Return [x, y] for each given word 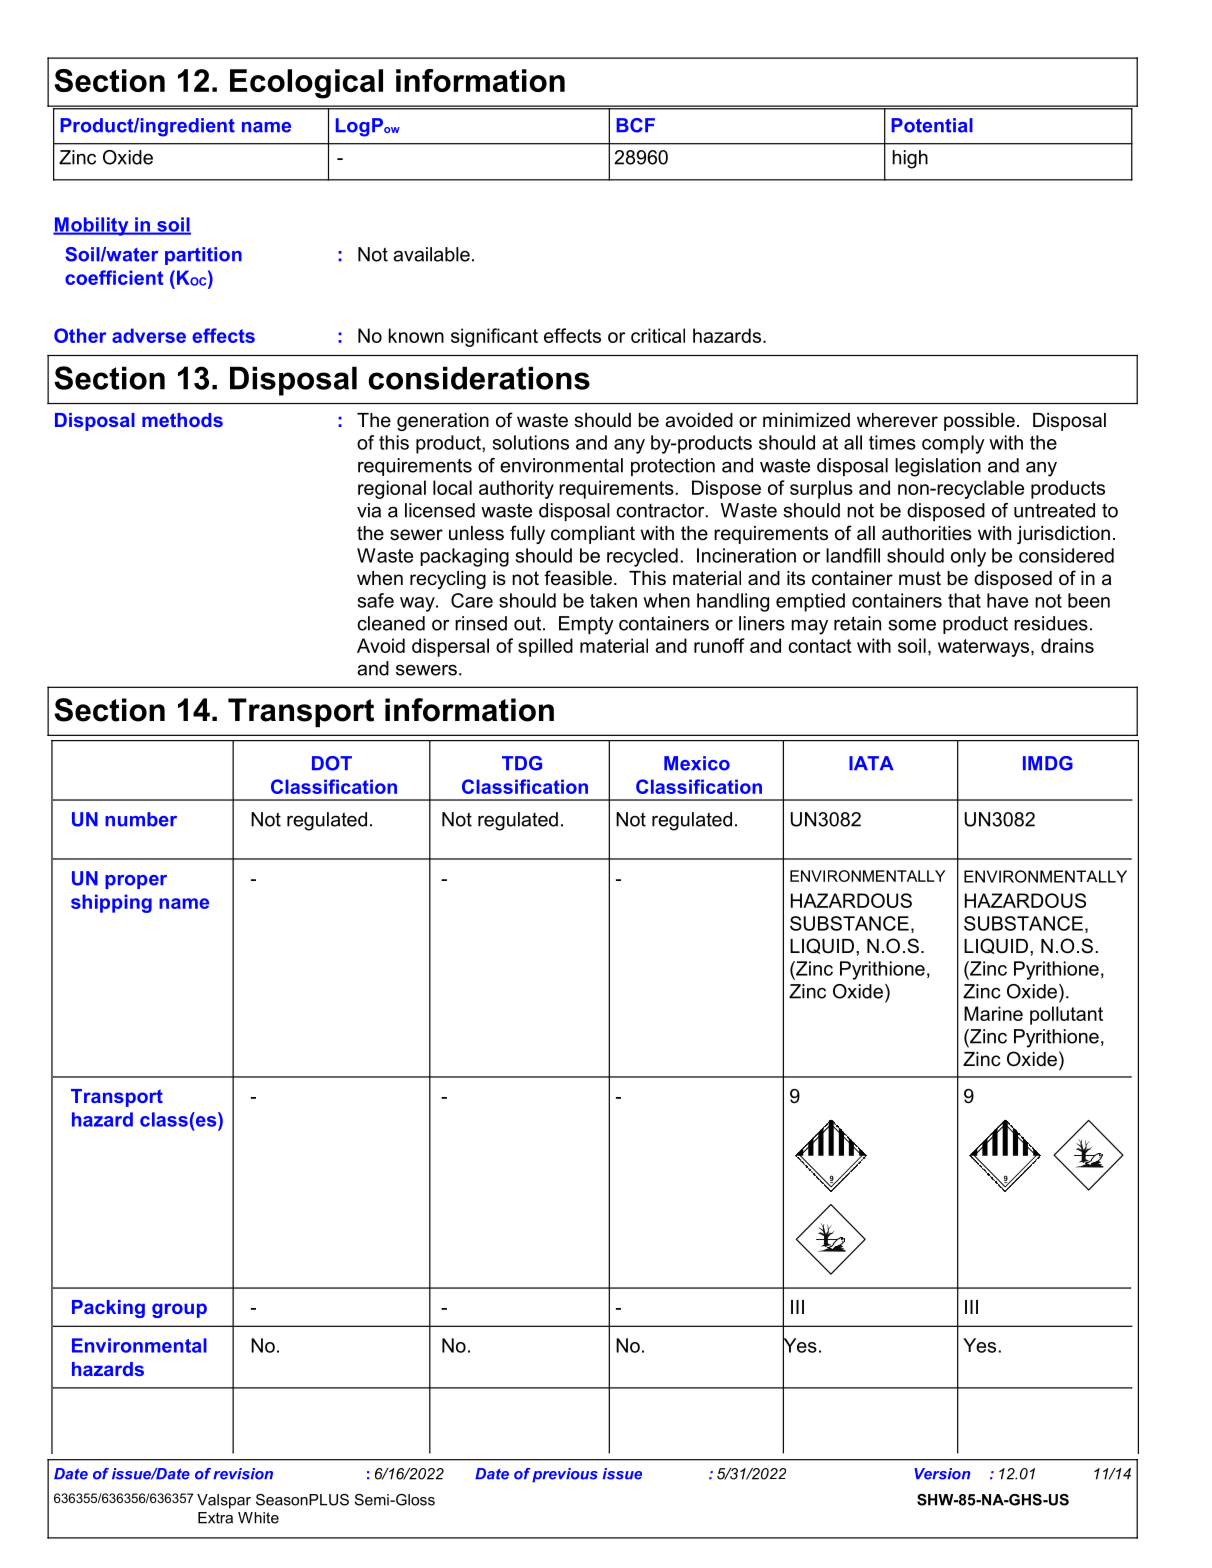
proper [136, 882]
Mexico [697, 763]
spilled [545, 647]
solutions [531, 442]
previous [565, 1475]
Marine [993, 1013]
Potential [932, 125]
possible [979, 422]
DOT [332, 763]
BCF [635, 125]
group [179, 1310]
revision [243, 1474]
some [912, 625]
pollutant [1066, 1015]
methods [182, 420]
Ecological [306, 84]
